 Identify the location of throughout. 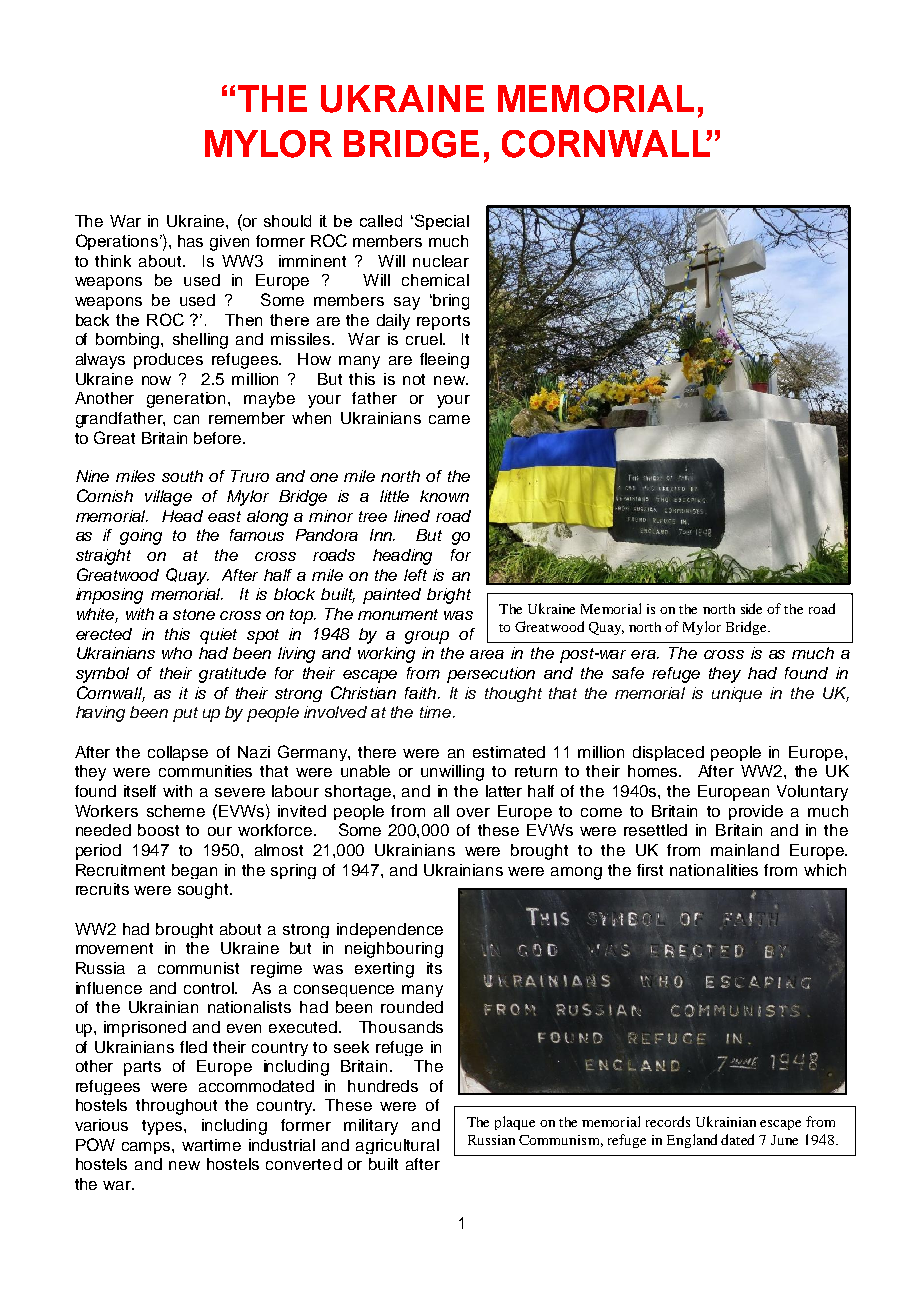
(176, 1107).
